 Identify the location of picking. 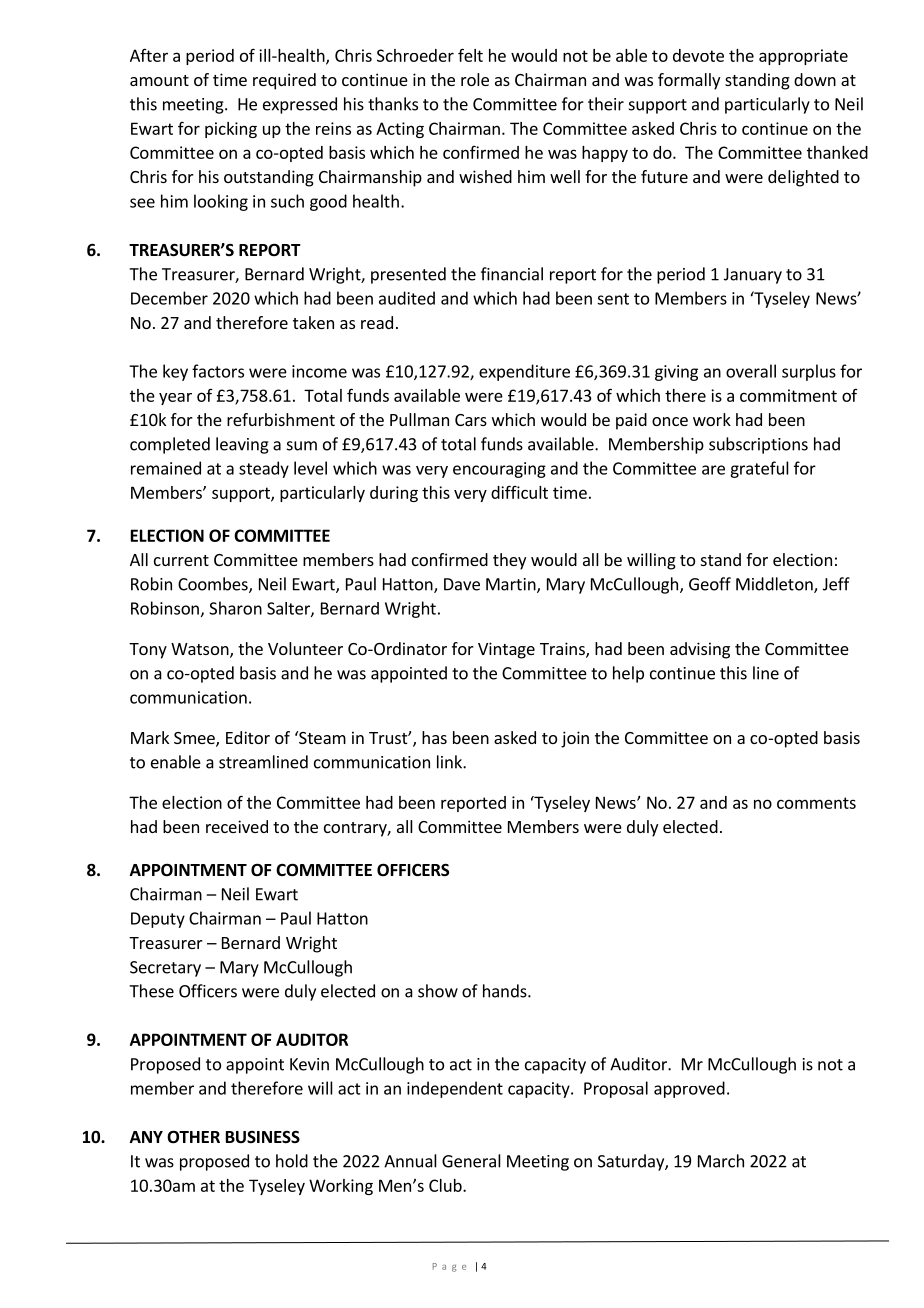
(231, 130).
